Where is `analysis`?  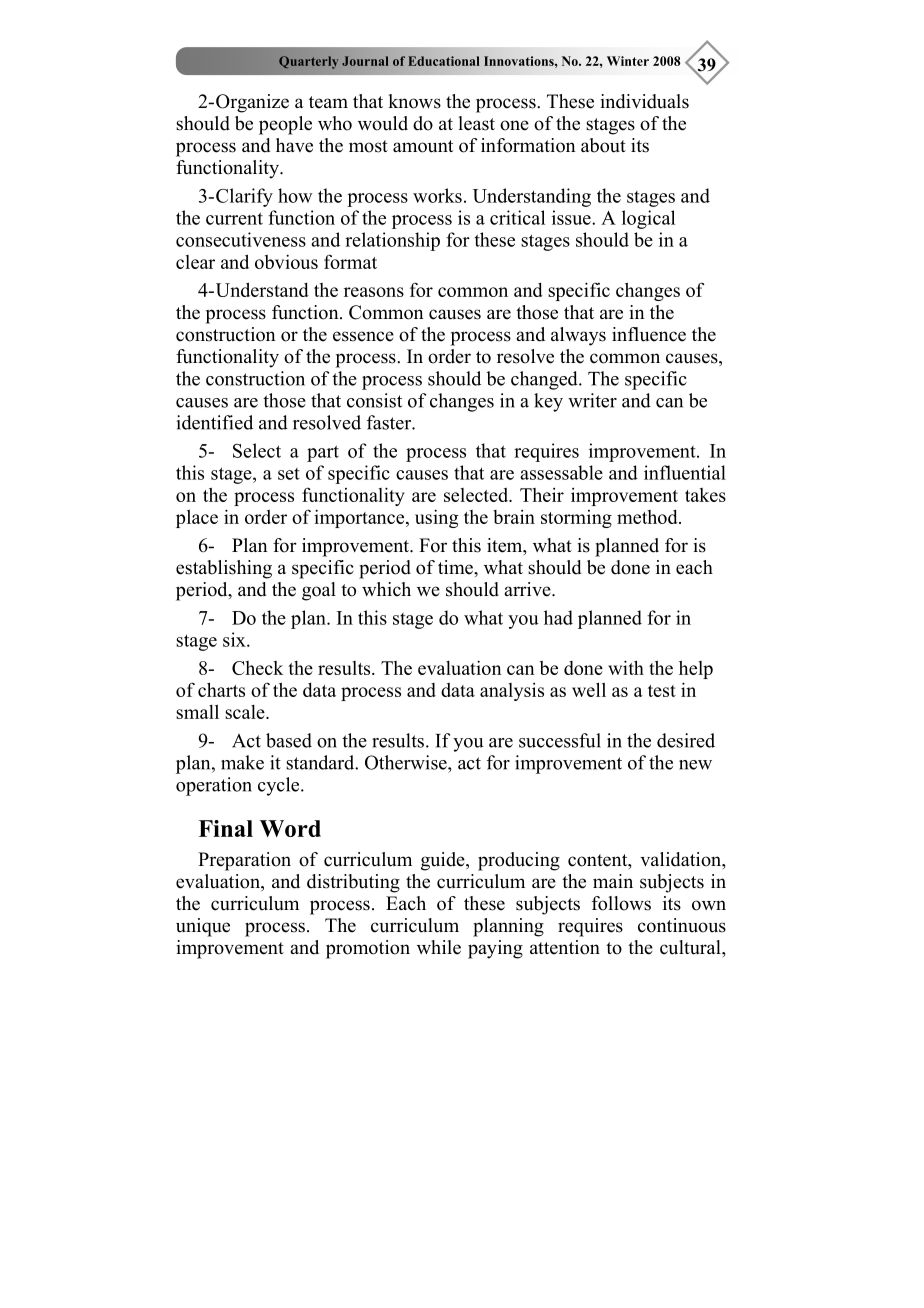 analysis is located at coordinates (512, 692).
